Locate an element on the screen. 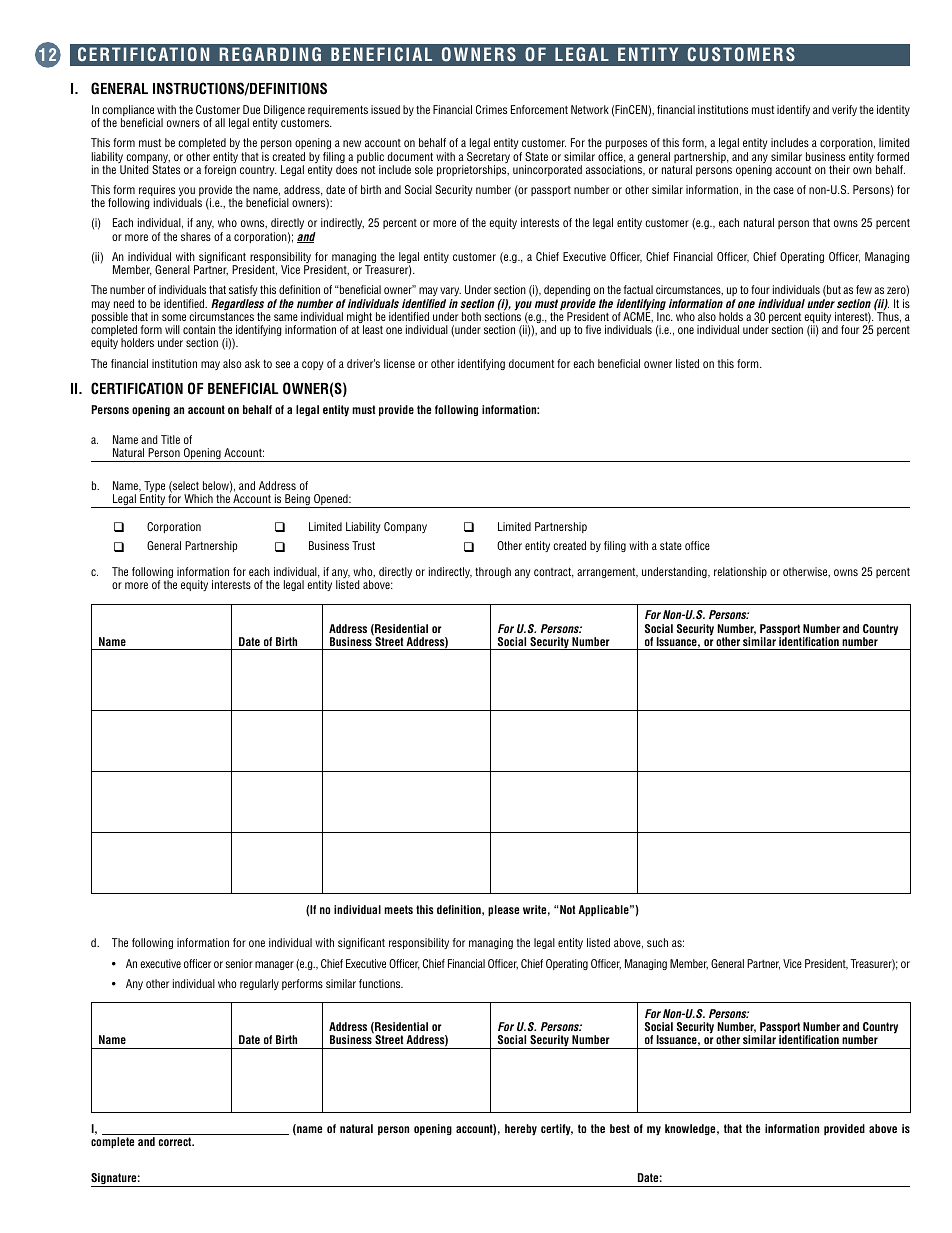  Secretary is located at coordinates (488, 159).
